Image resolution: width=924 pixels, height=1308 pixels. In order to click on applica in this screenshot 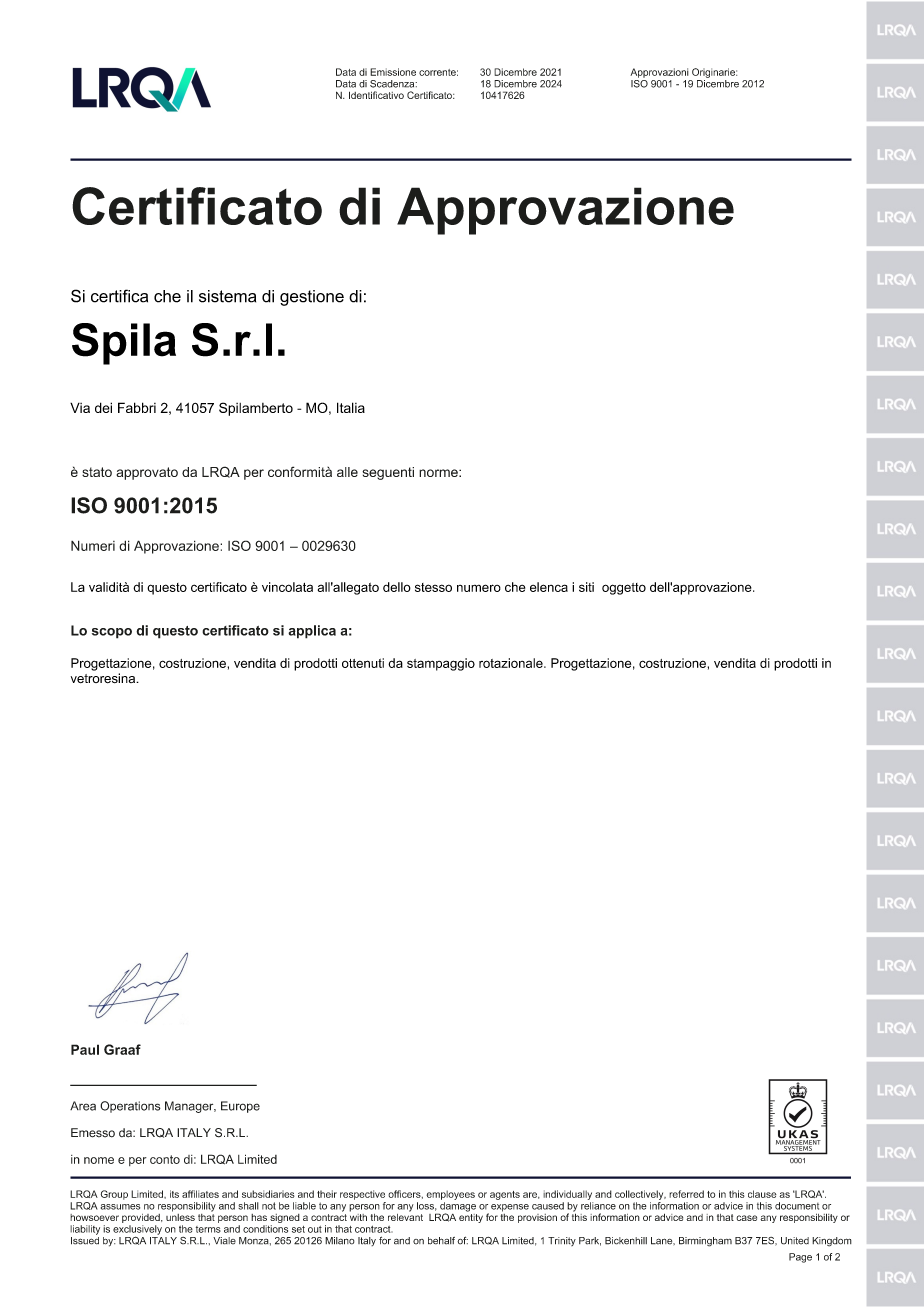, I will do `click(312, 632)`.
